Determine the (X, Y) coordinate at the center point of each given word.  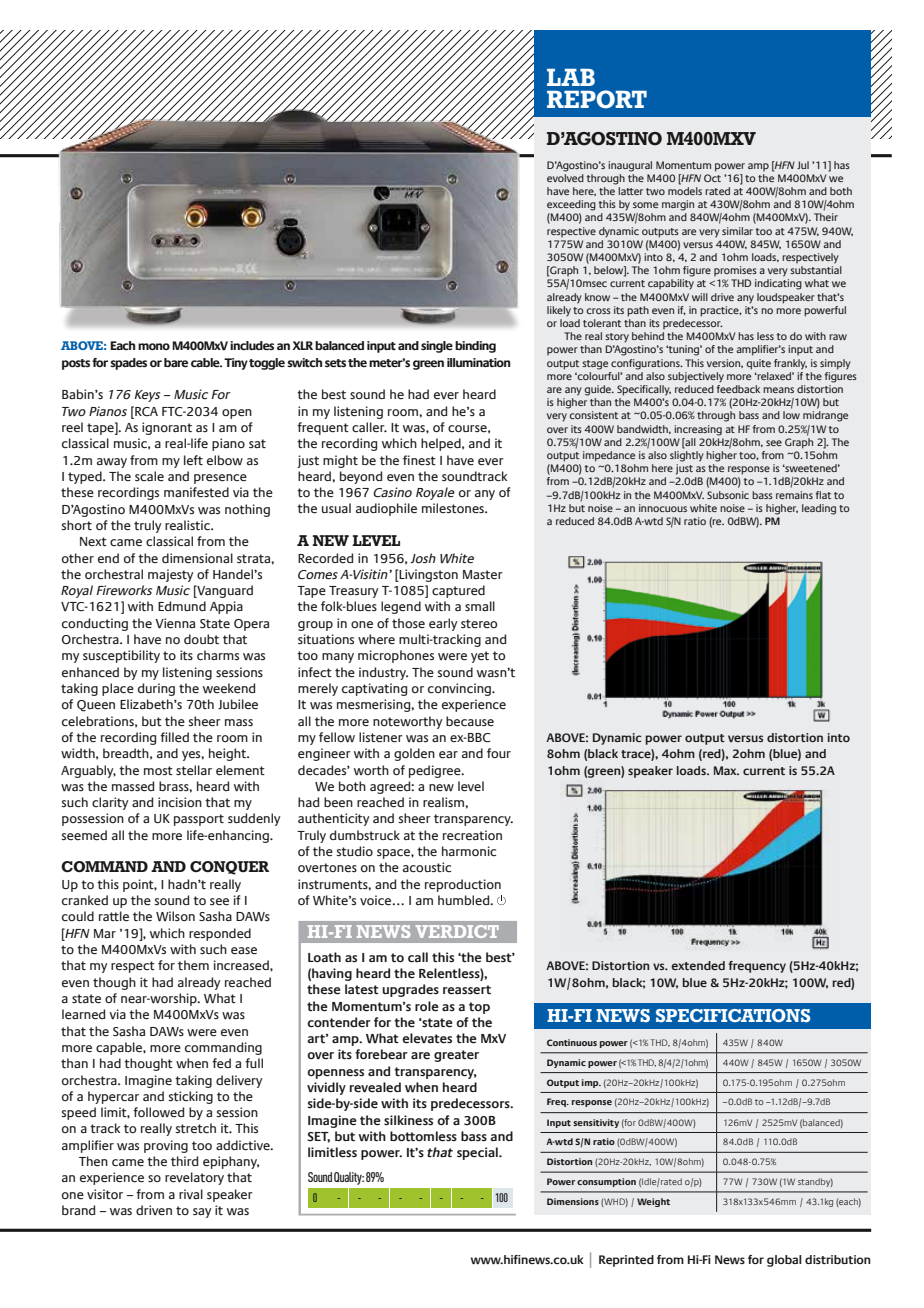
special (478, 1153)
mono (154, 346)
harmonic (469, 851)
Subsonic (728, 495)
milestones (454, 508)
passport (199, 820)
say (202, 1213)
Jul (803, 165)
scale (149, 476)
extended (698, 965)
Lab (571, 77)
